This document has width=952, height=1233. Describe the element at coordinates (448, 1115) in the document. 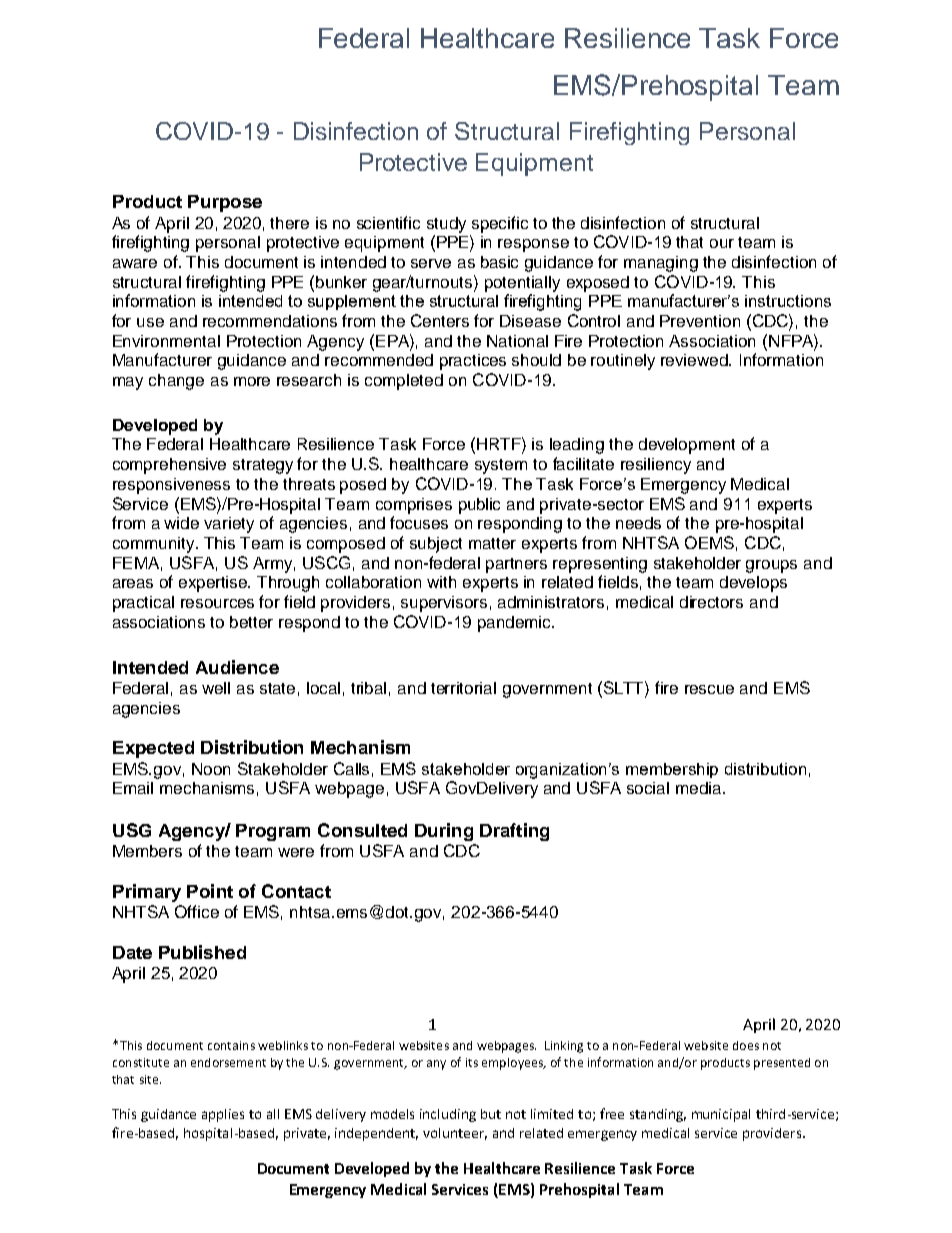

I see `including` at that location.
